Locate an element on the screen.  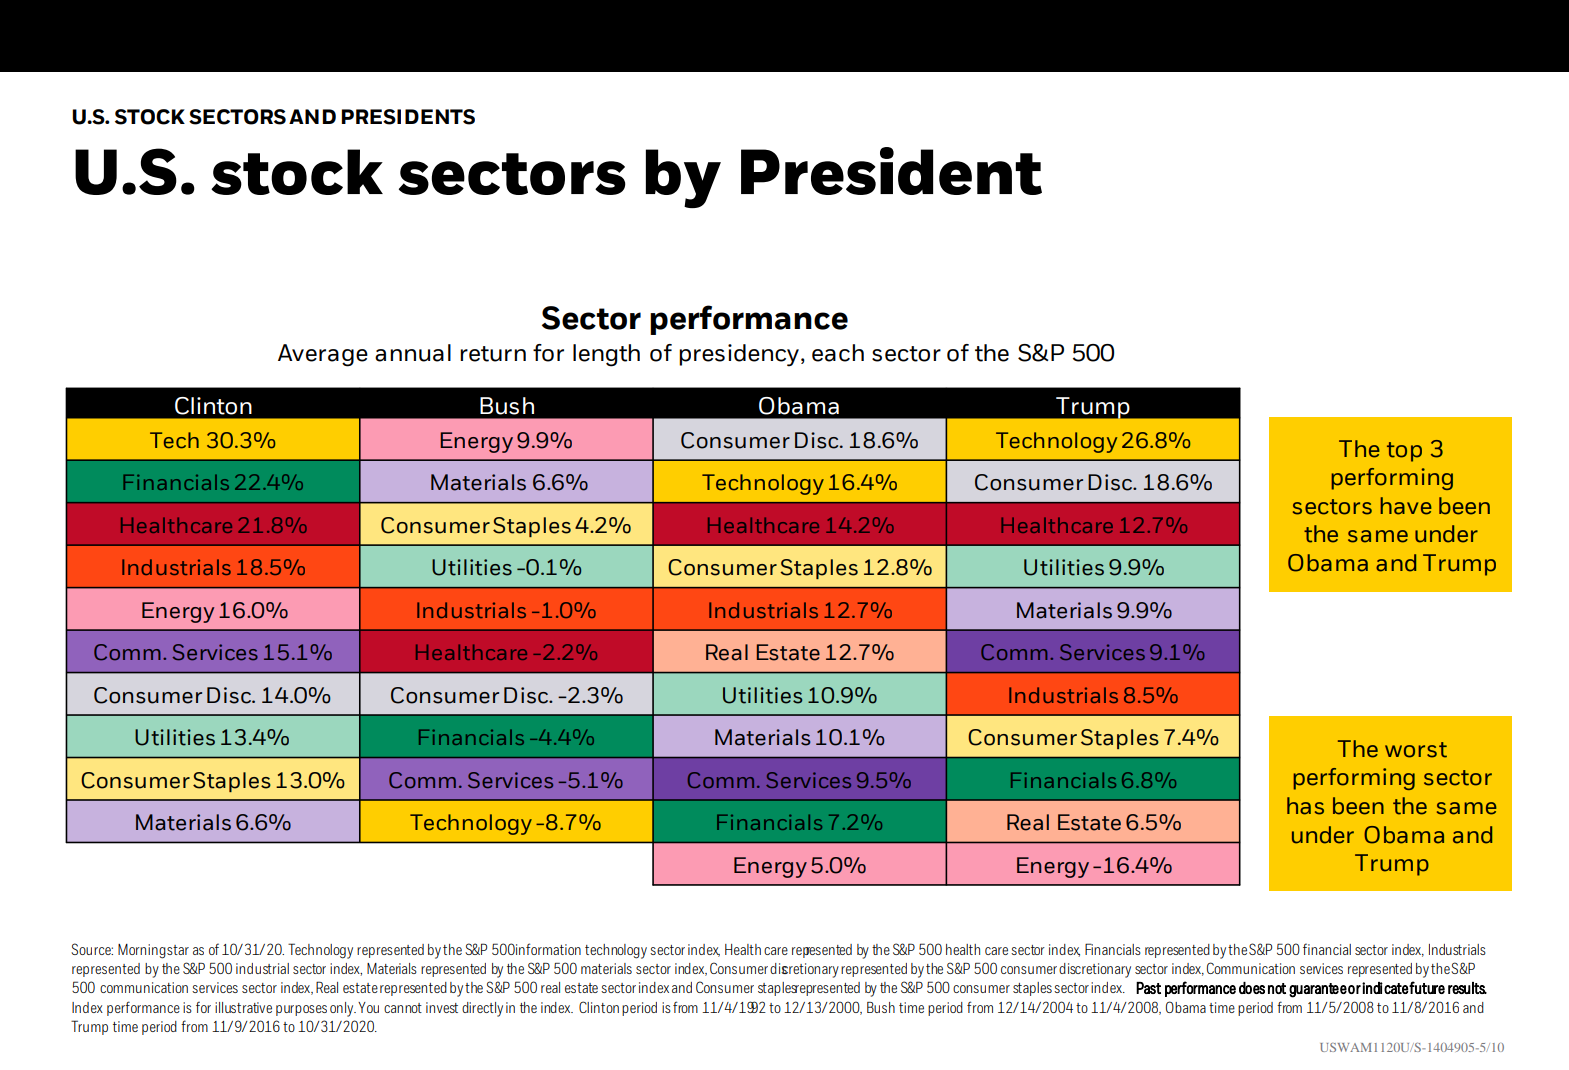
purposes is located at coordinates (301, 1010).
